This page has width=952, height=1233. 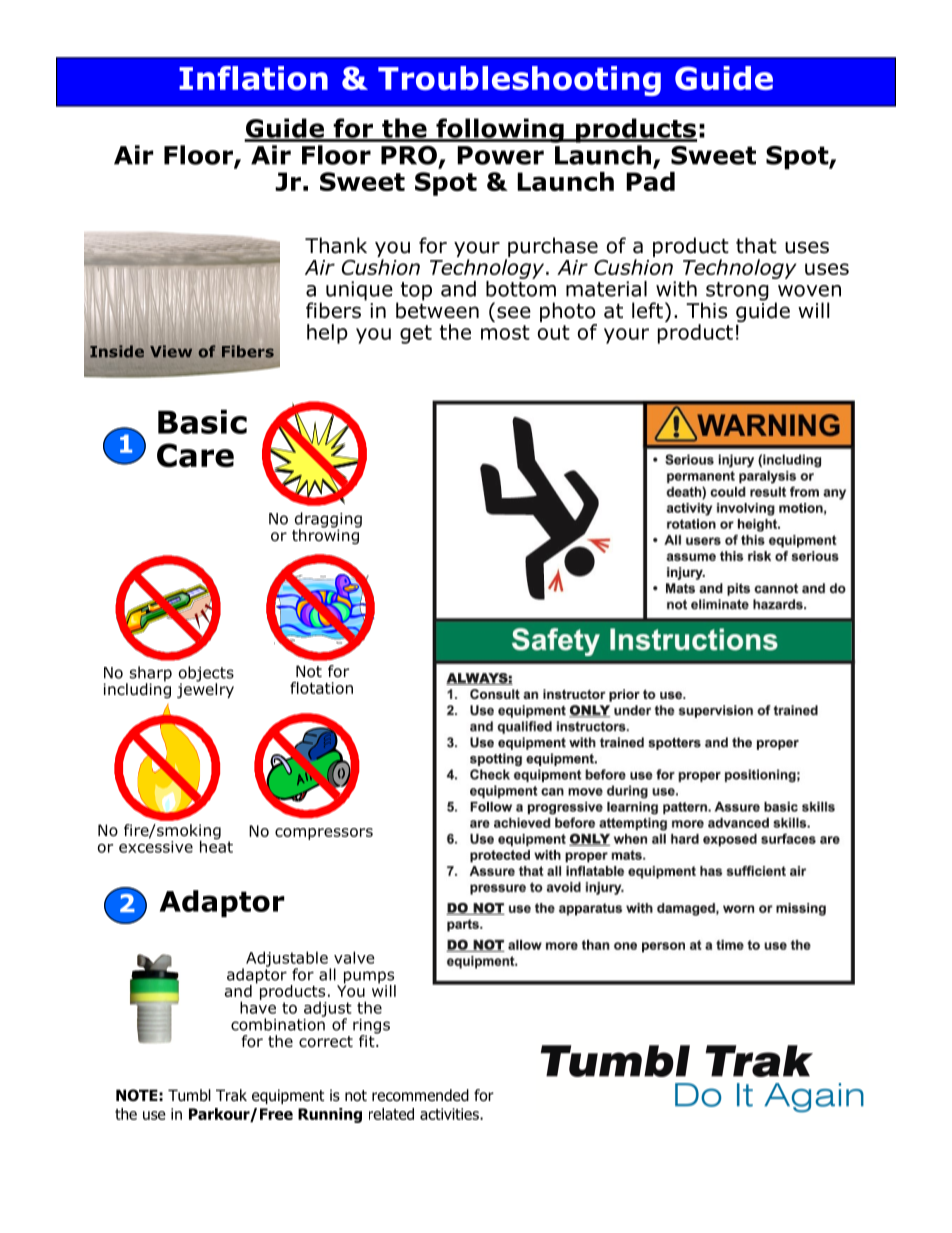 I want to click on Pad, so click(x=650, y=181).
